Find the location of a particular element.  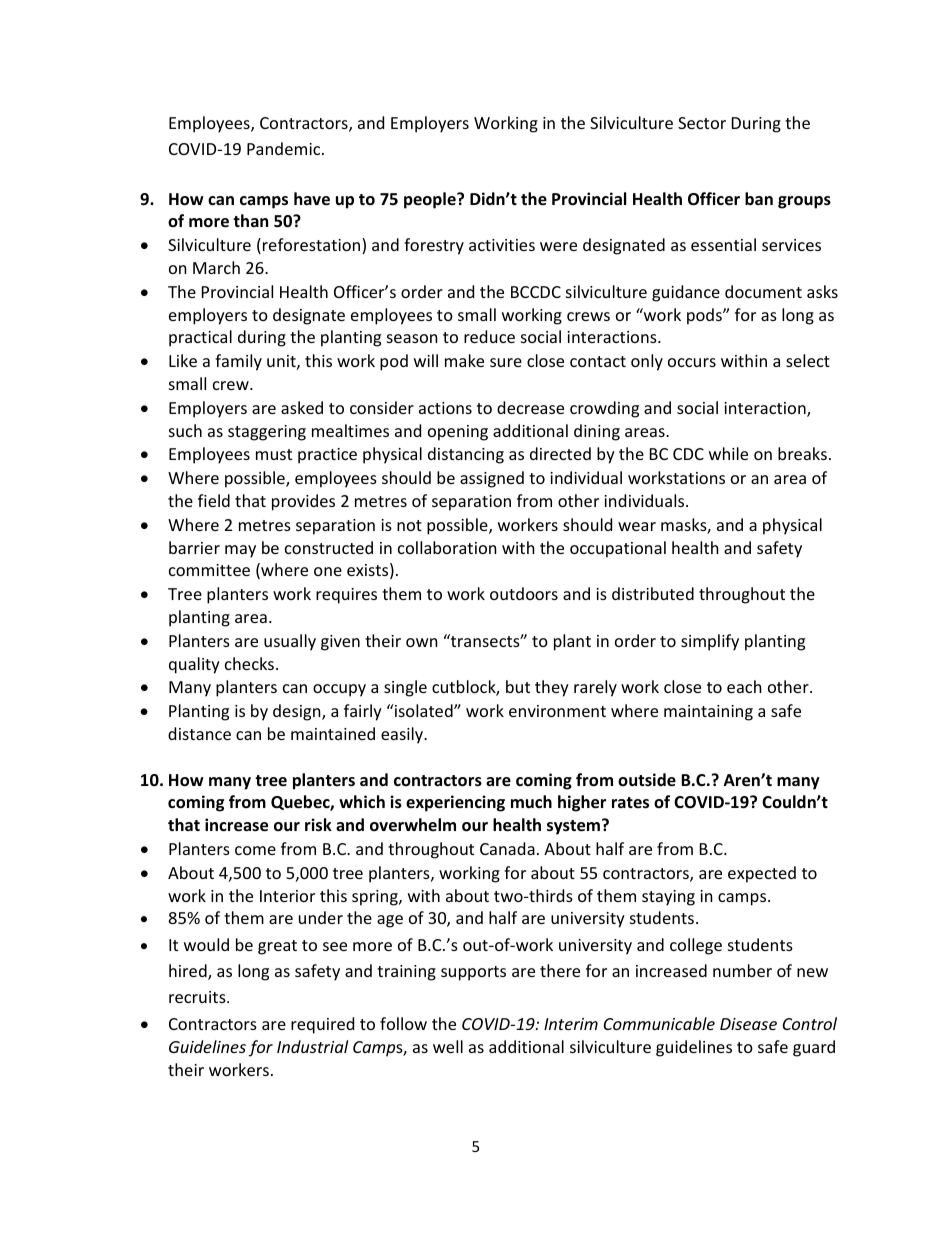

distance is located at coordinates (199, 733).
